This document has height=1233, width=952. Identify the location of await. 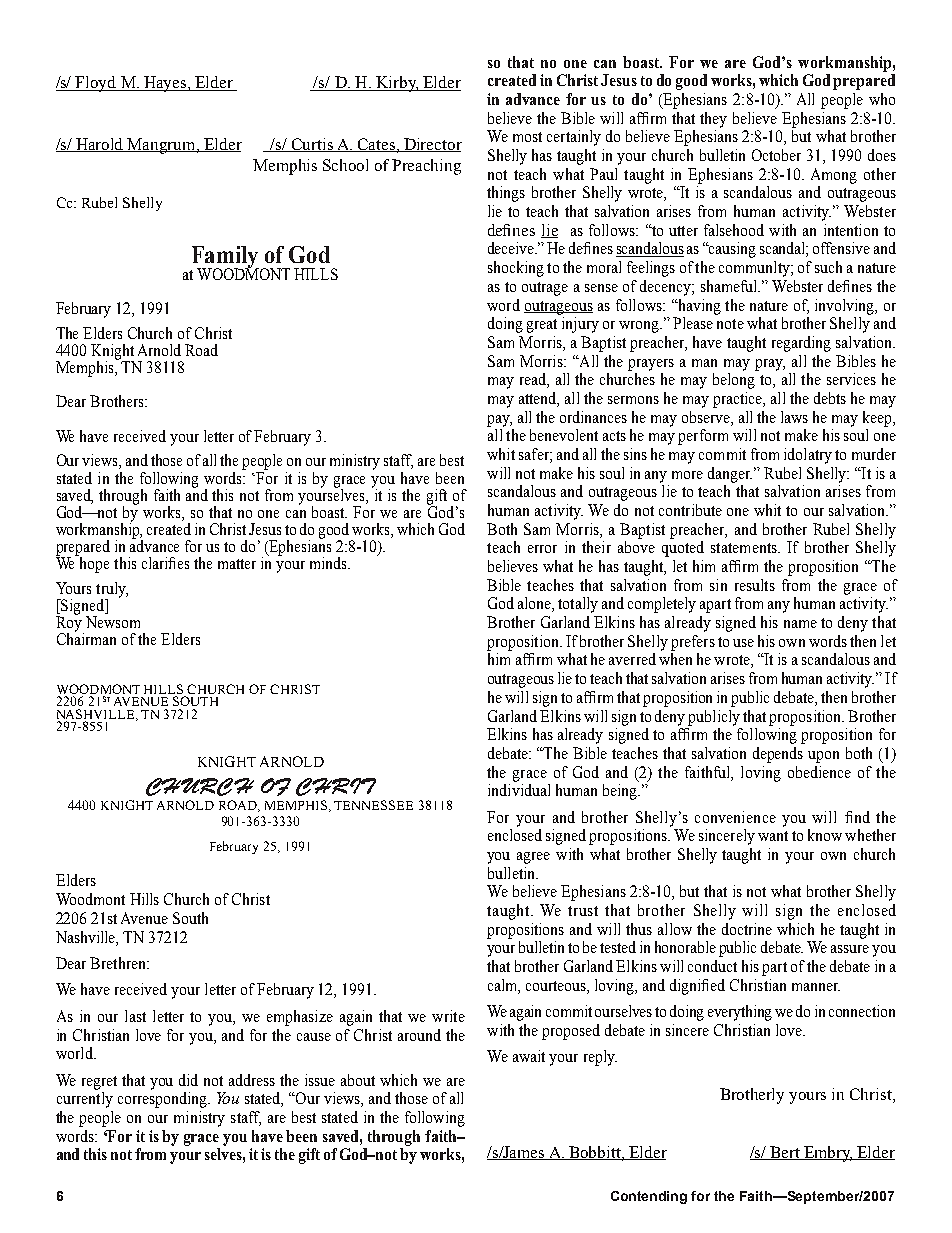
(529, 1056).
